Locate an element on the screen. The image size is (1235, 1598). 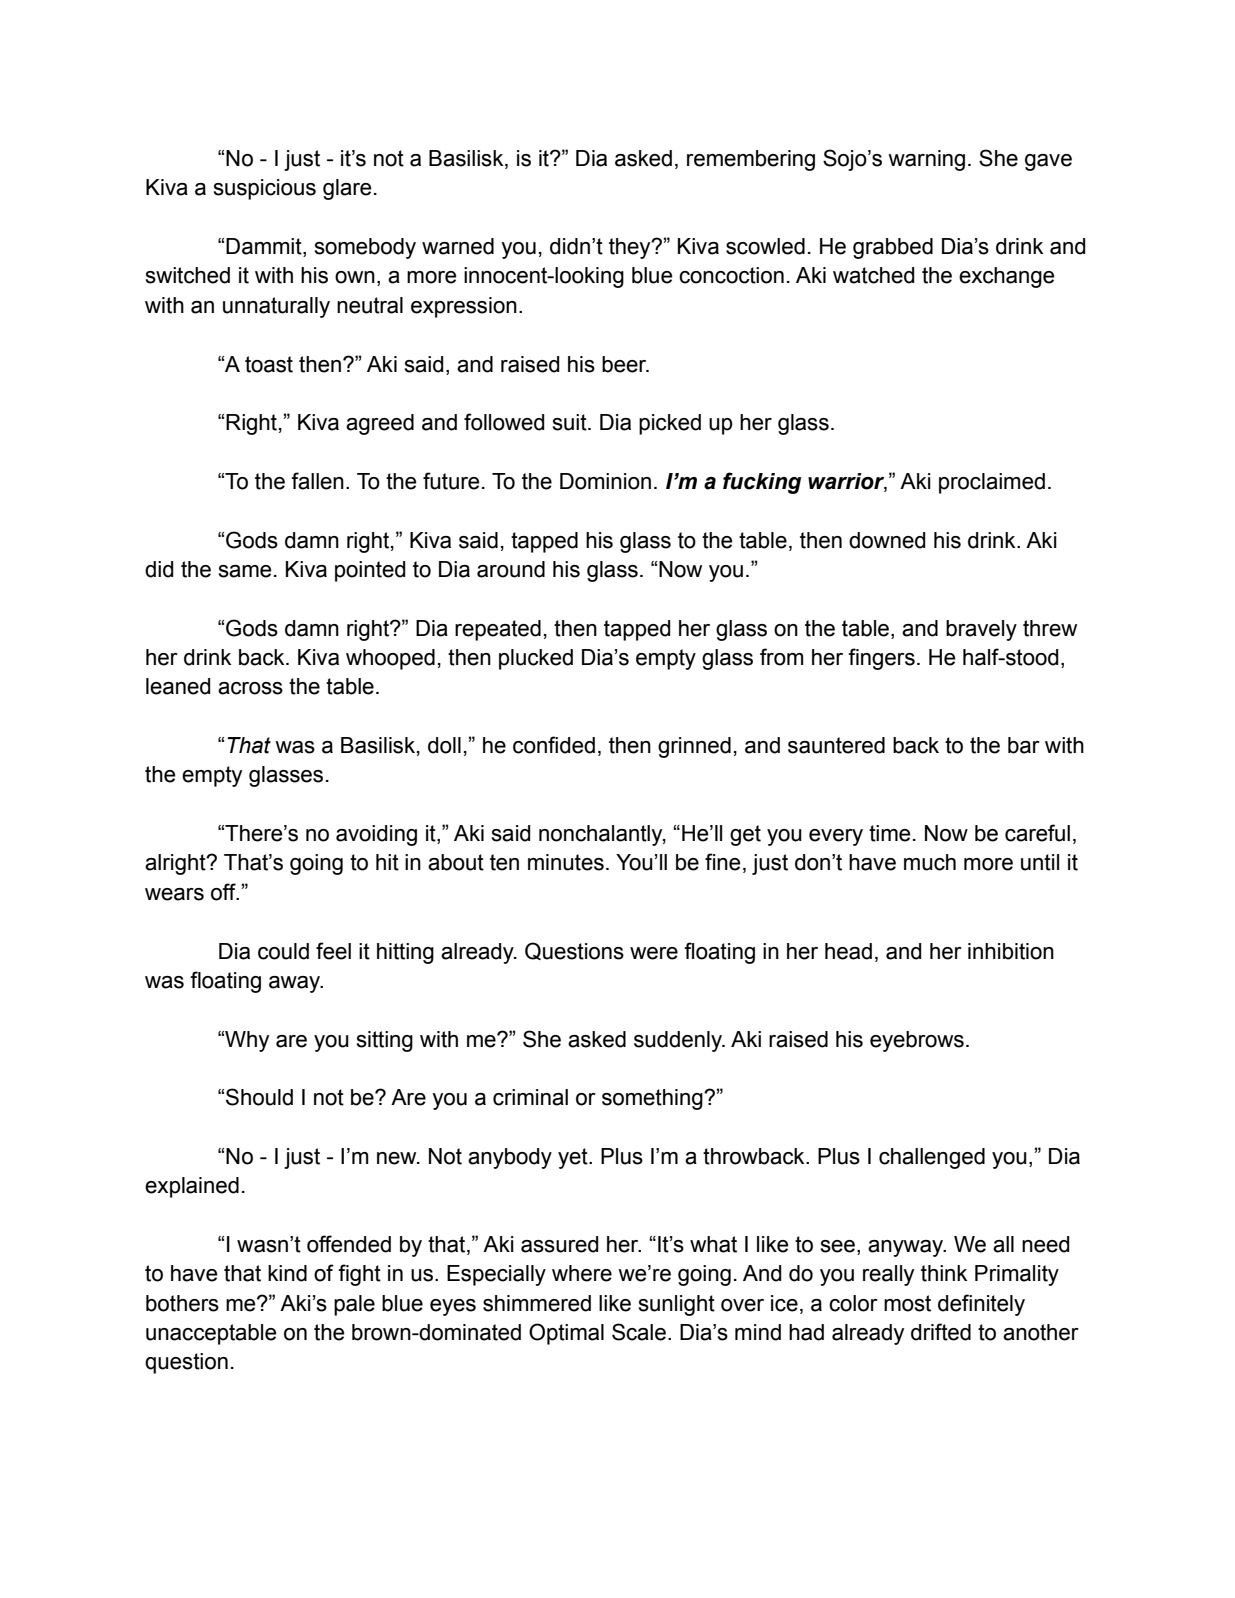
downed is located at coordinates (887, 540).
